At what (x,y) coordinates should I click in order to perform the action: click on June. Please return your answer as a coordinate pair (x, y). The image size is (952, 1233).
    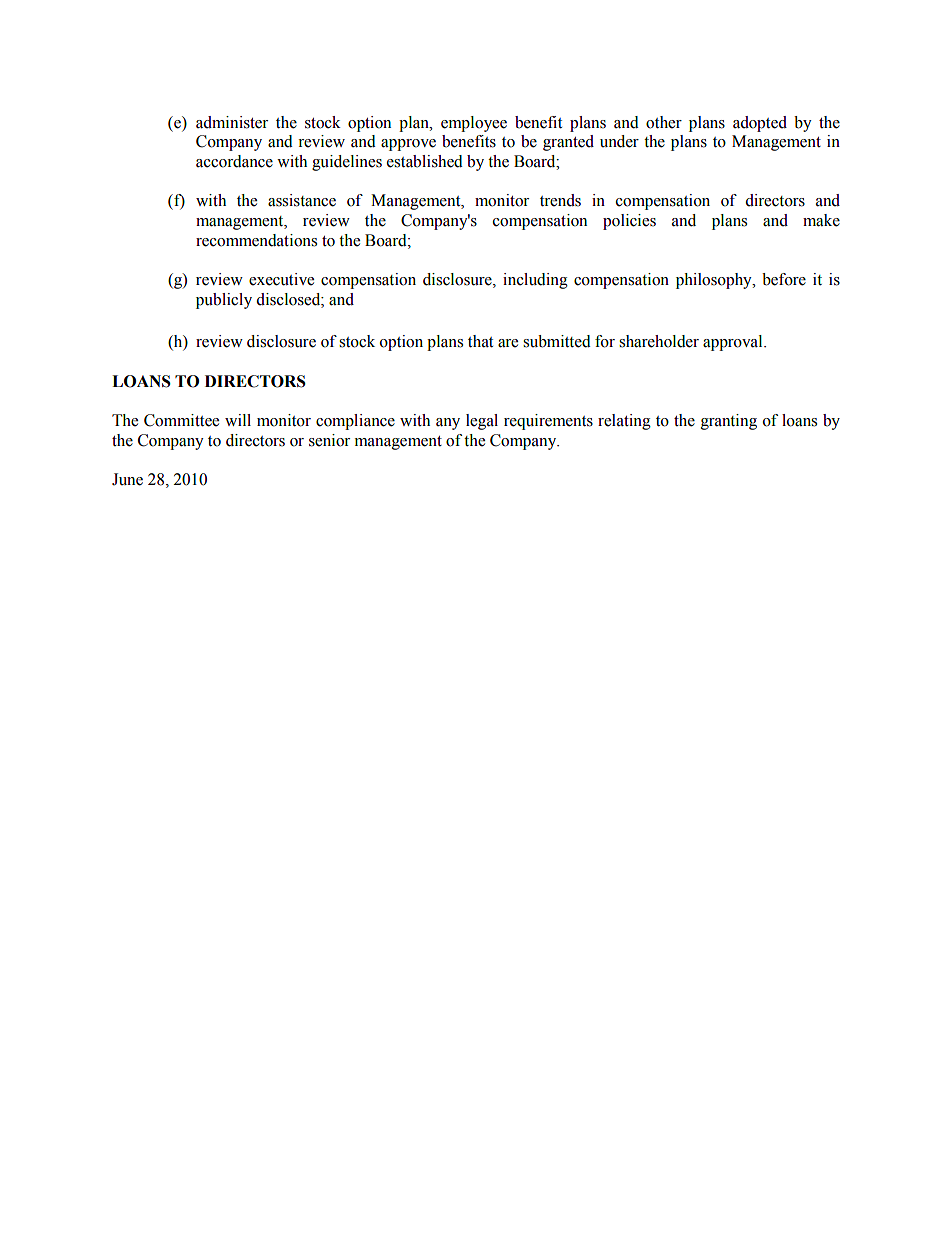
    Looking at the image, I should click on (127, 479).
